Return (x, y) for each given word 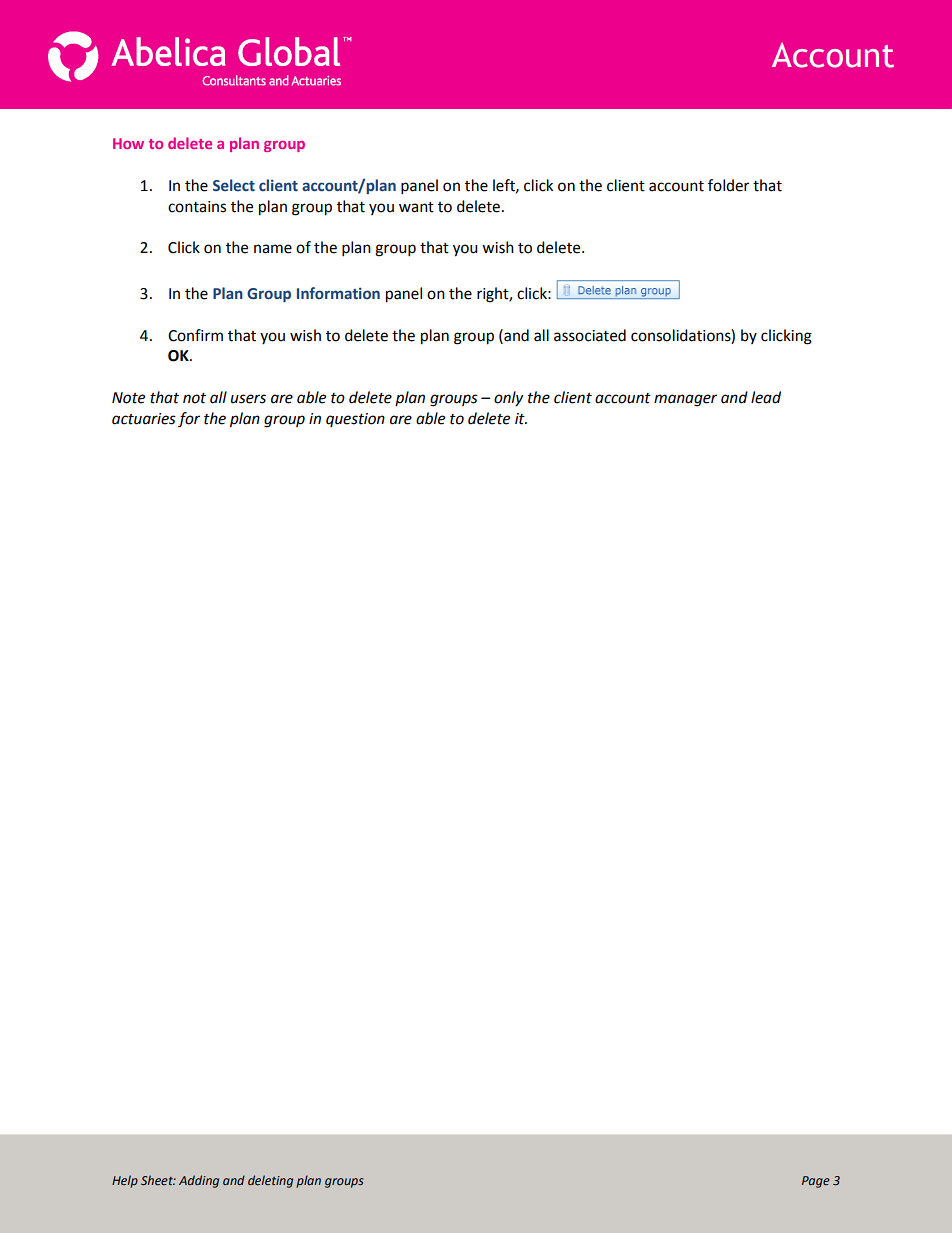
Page (816, 1182)
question (355, 420)
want (416, 207)
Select (234, 185)
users (248, 399)
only (508, 399)
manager (685, 400)
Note (128, 398)
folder (728, 185)
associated (590, 335)
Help (125, 1181)
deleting (270, 1181)
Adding (199, 1181)
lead (766, 397)
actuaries (144, 419)
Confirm (195, 335)
